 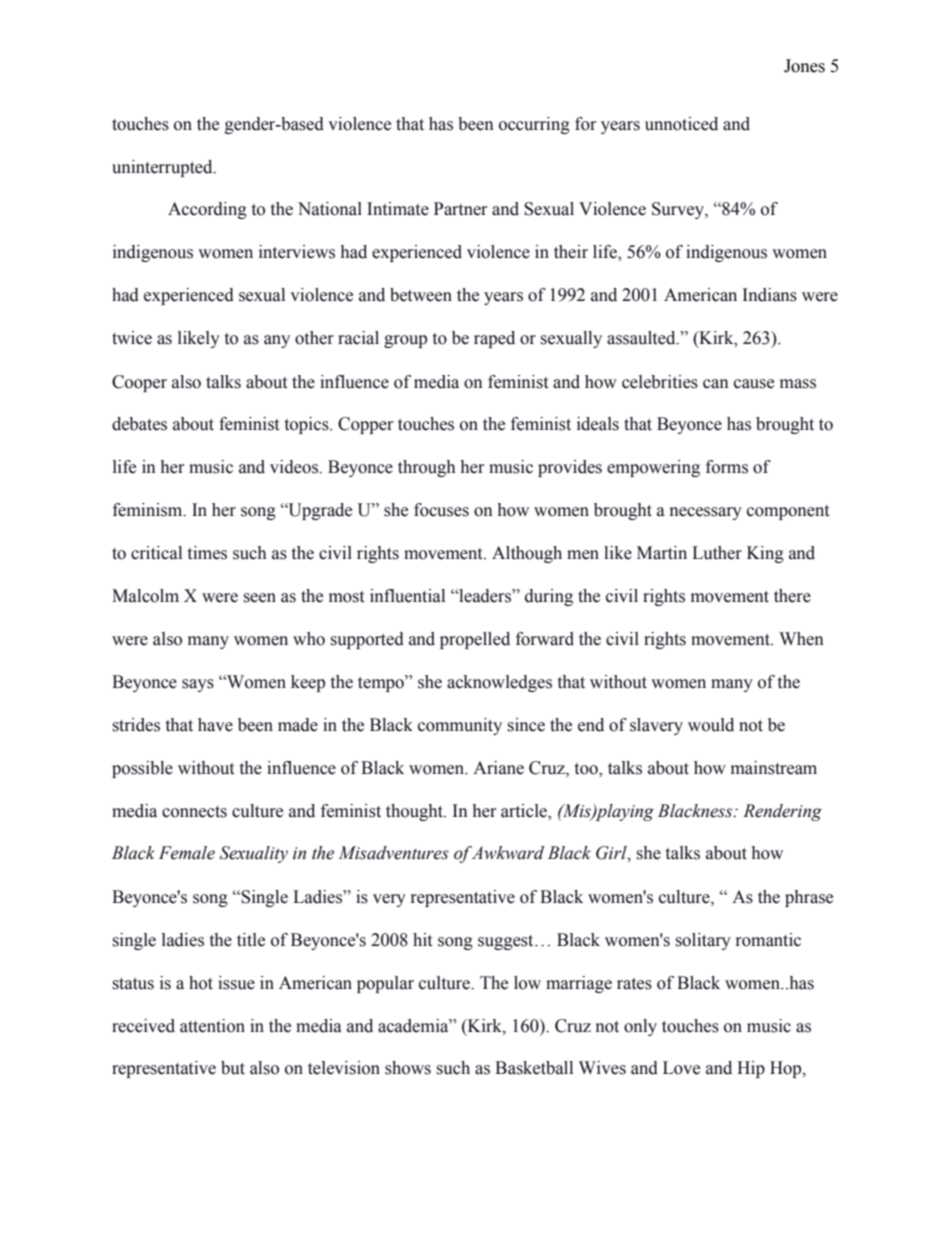 What do you see at coordinates (212, 1026) in the screenshot?
I see `attention` at bounding box center [212, 1026].
